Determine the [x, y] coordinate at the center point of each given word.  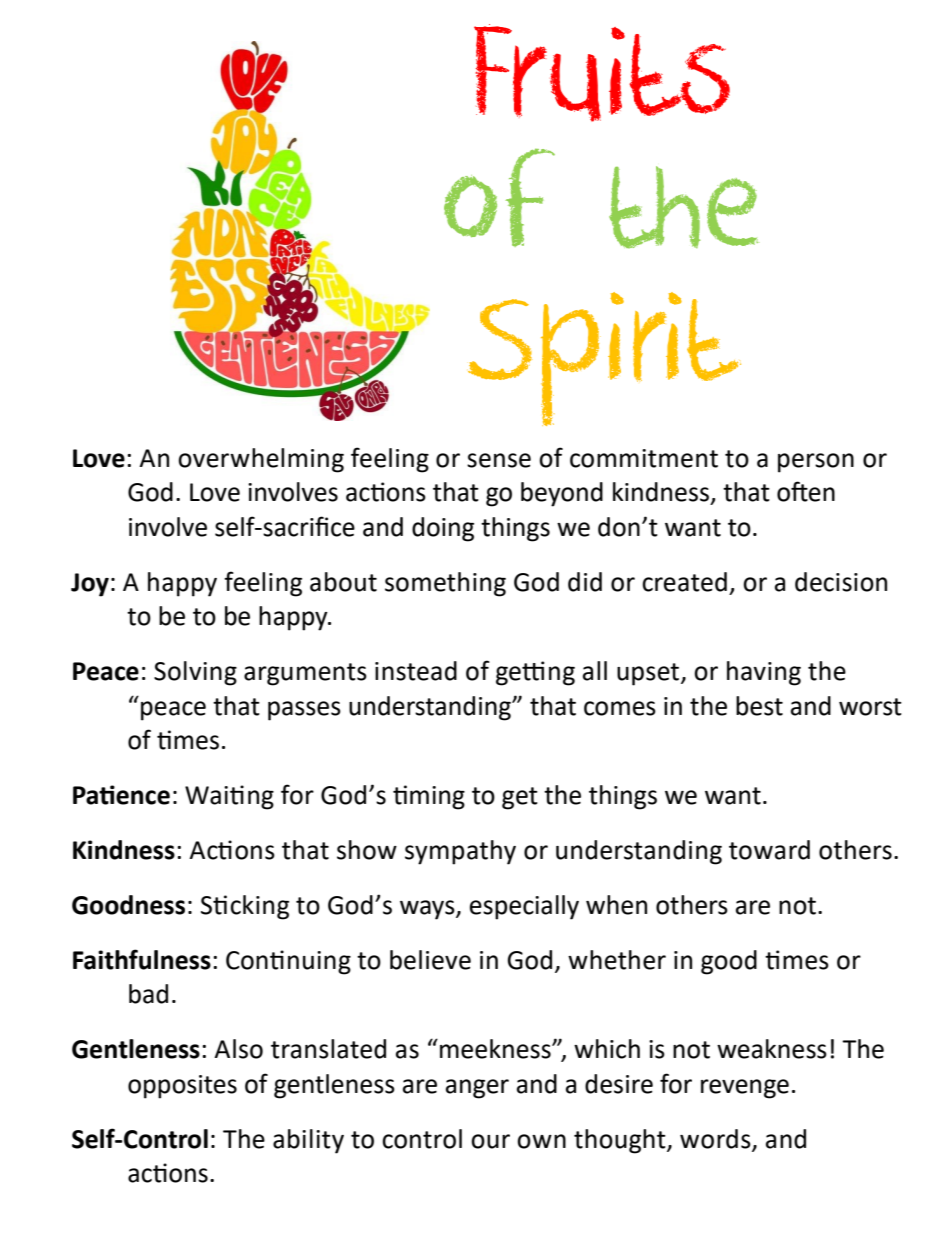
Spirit [604, 359]
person [816, 463]
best [759, 706]
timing [429, 797]
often [806, 491]
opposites [182, 1087]
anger [477, 1089]
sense [499, 460]
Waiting [229, 797]
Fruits [602, 73]
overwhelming [261, 460]
